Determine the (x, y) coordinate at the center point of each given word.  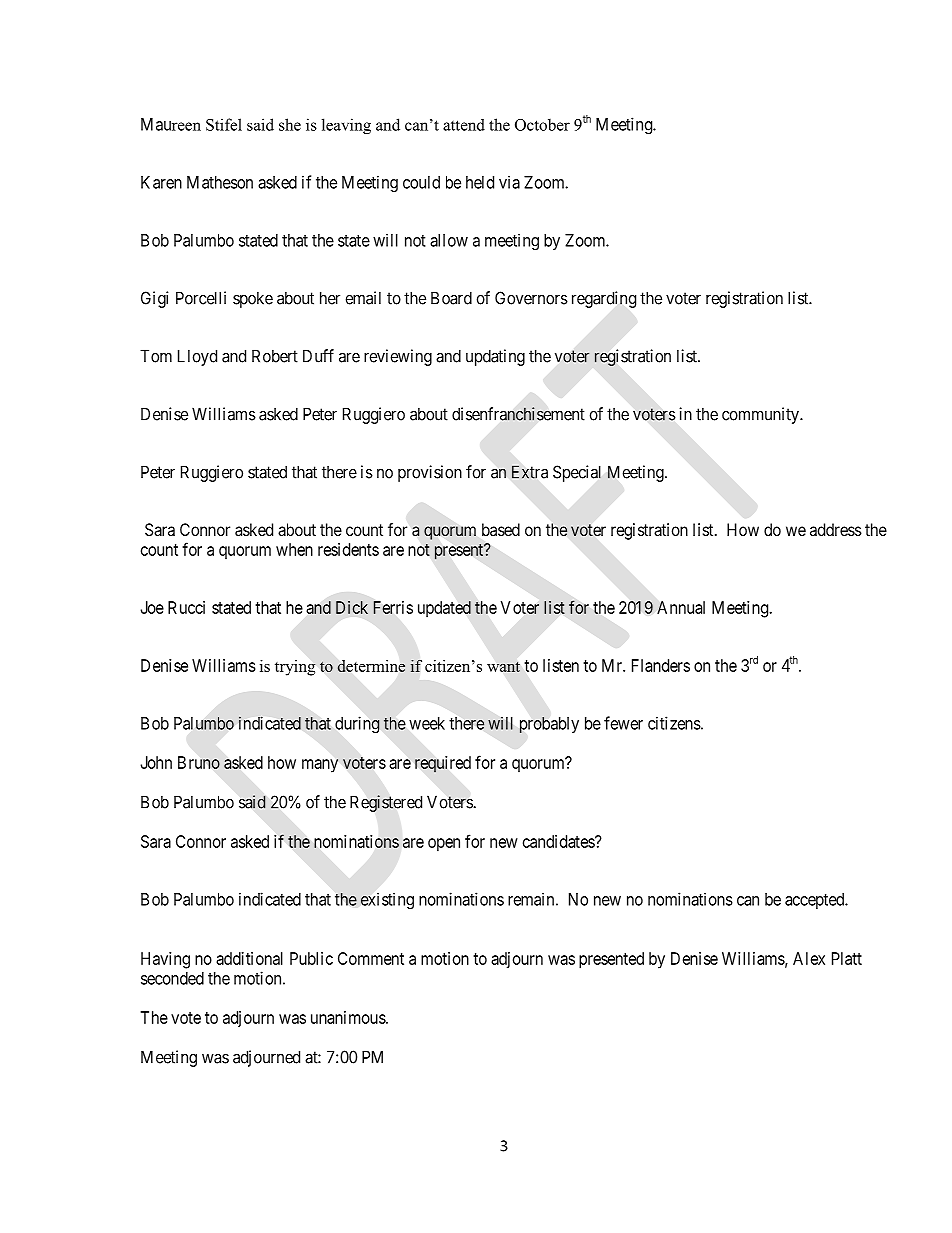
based (501, 529)
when (294, 549)
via (509, 182)
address (836, 529)
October (542, 124)
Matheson (220, 182)
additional (249, 958)
